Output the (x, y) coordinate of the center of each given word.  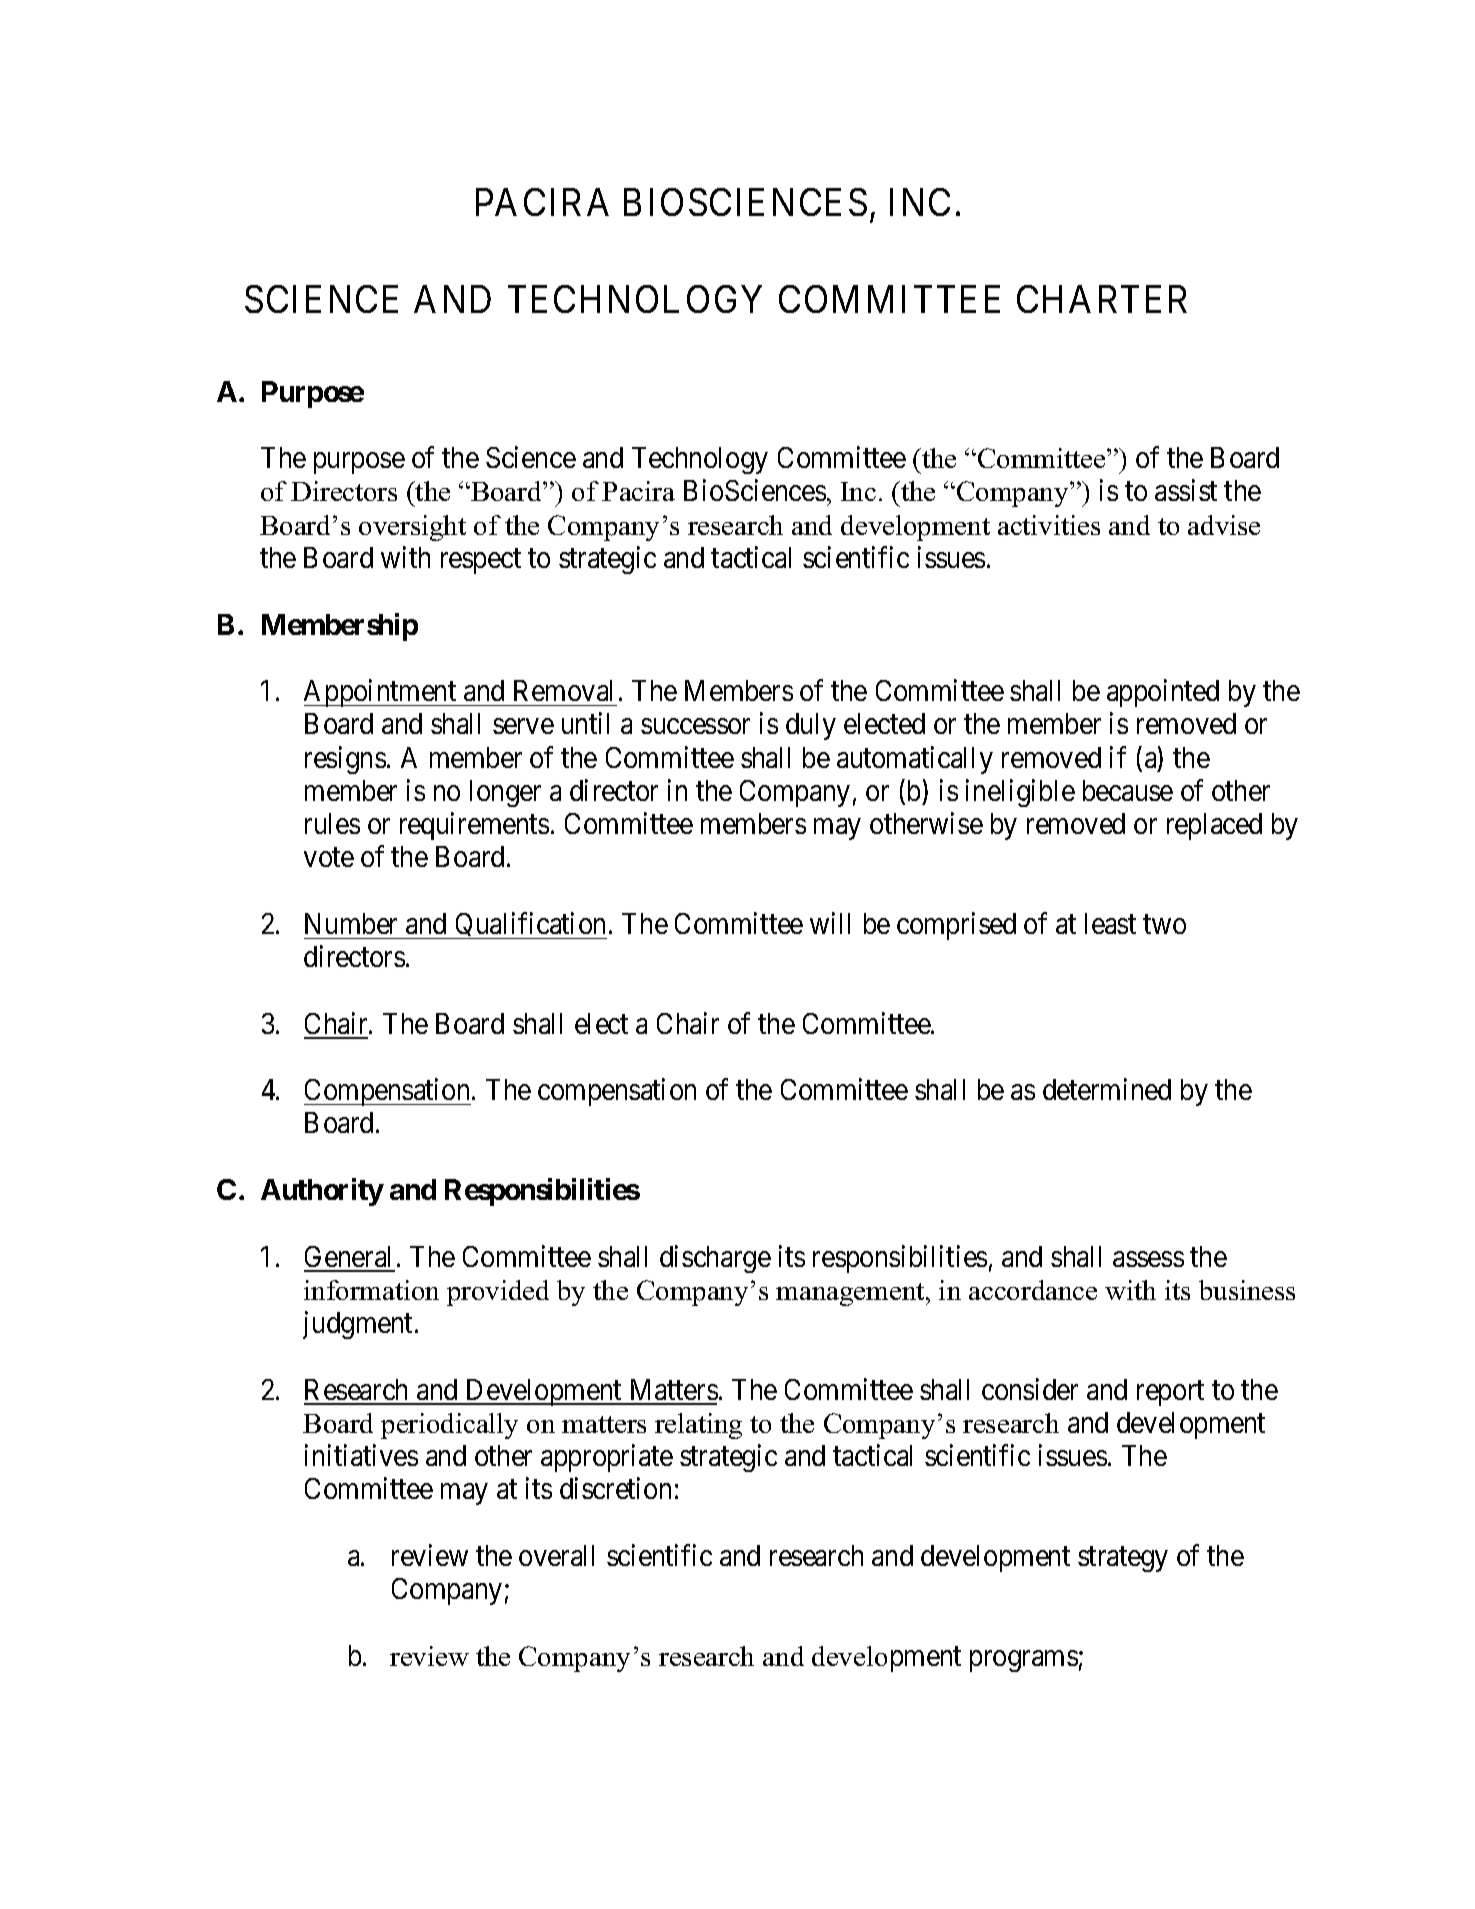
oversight (412, 528)
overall (556, 1555)
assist (1186, 490)
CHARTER (1102, 299)
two (1164, 924)
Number (351, 923)
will (830, 923)
